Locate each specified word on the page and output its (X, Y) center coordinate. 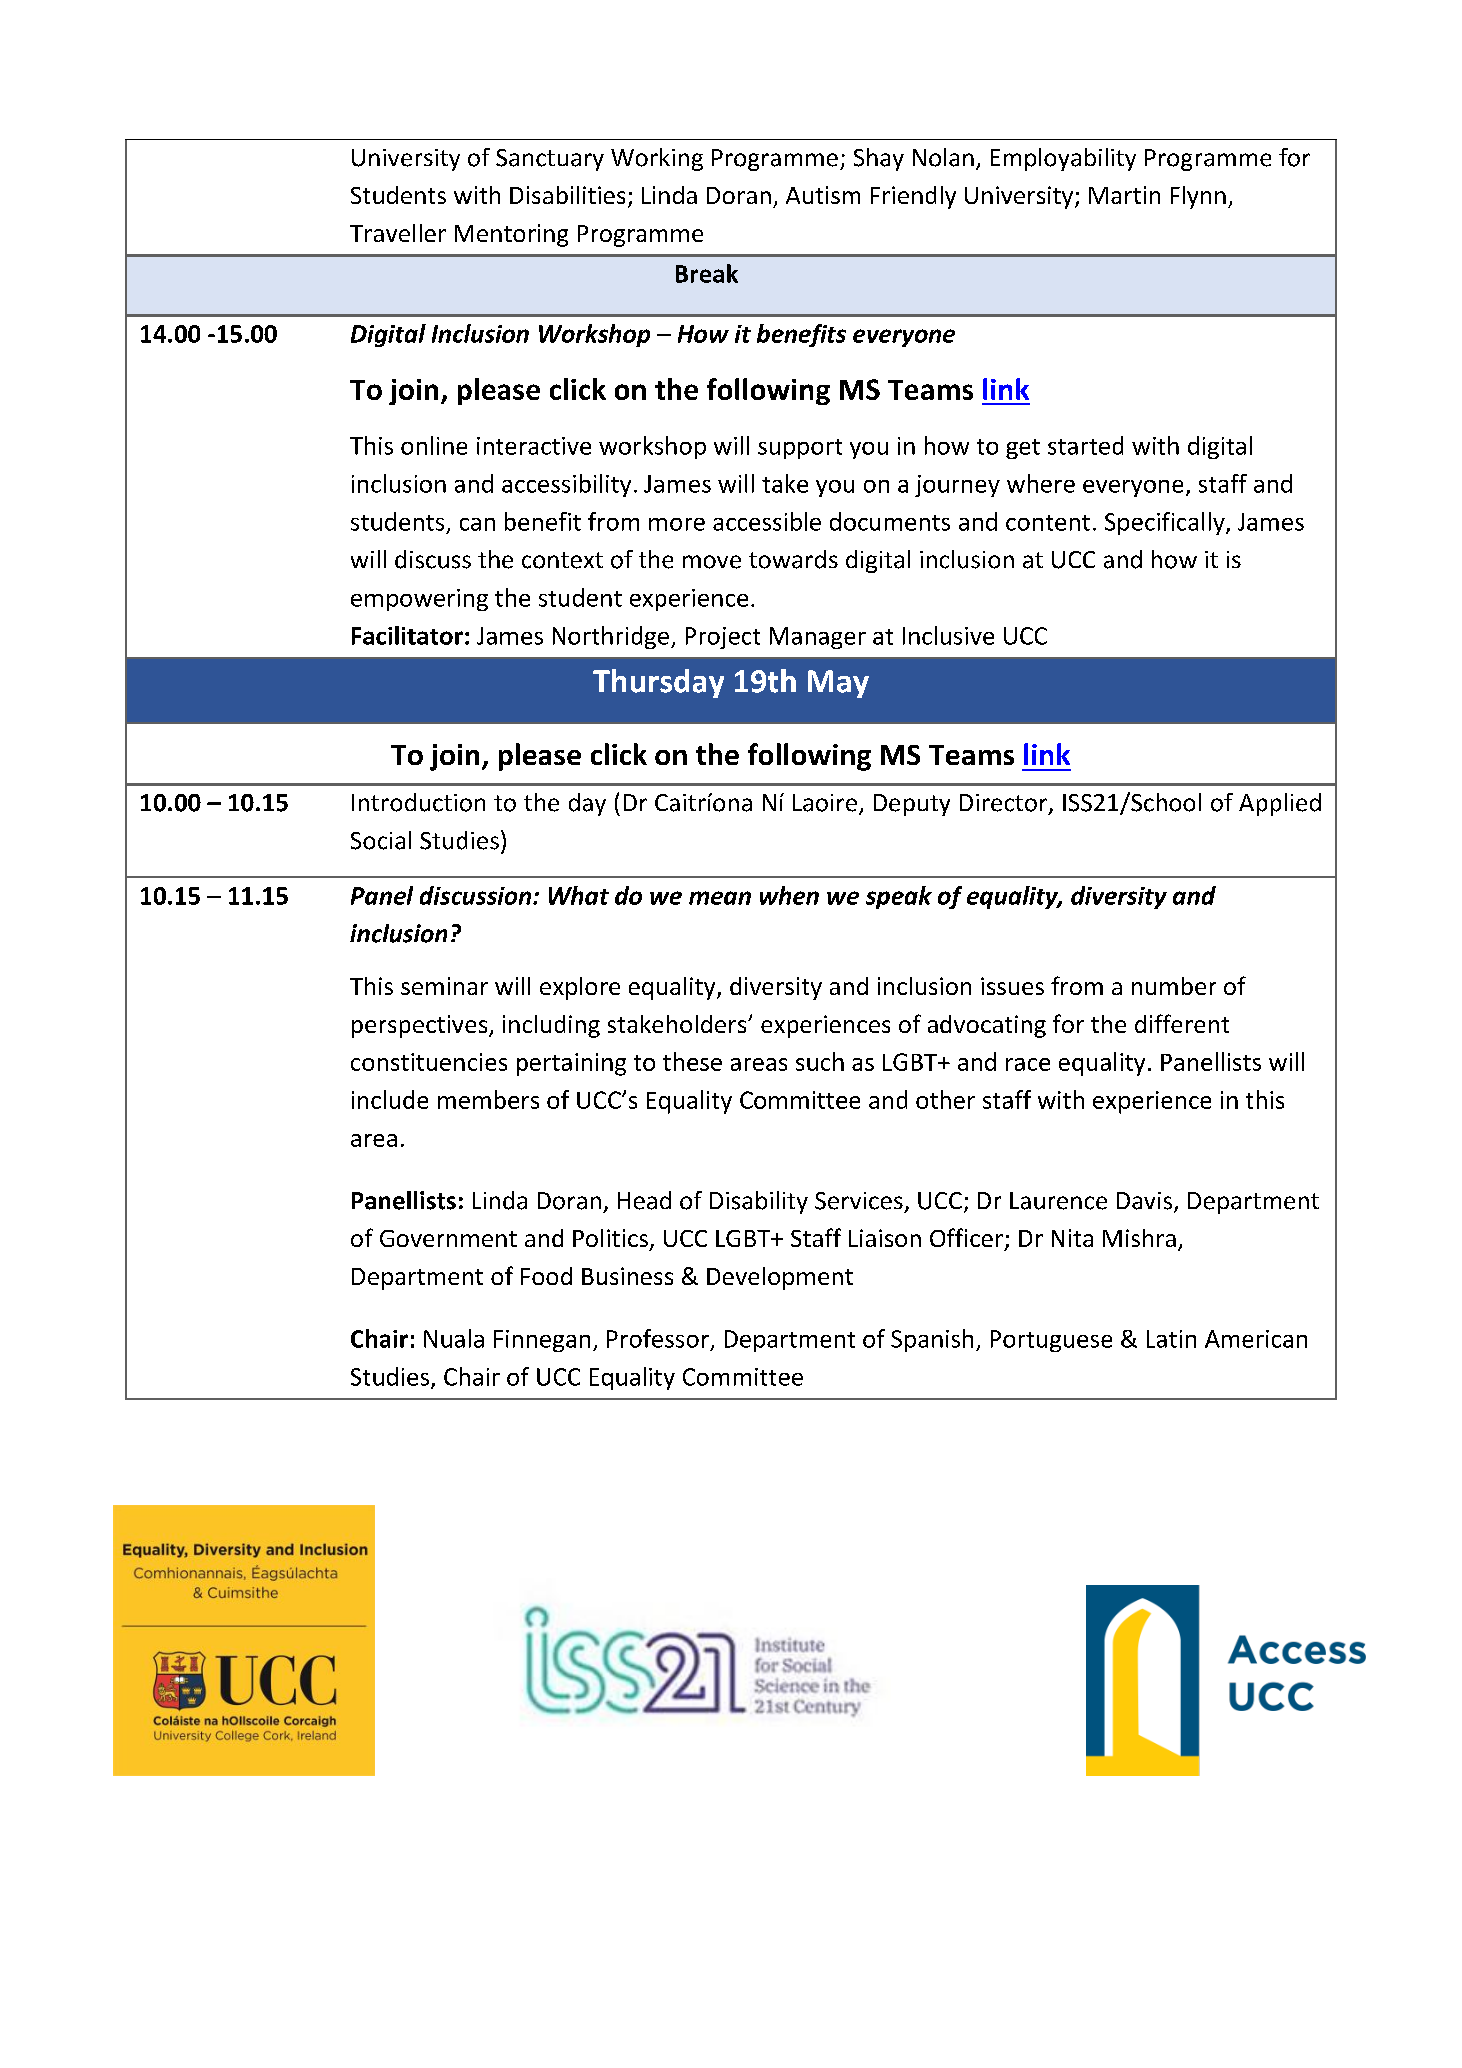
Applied (1280, 804)
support (800, 449)
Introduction (418, 802)
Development (780, 1278)
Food (546, 1276)
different (1182, 1023)
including (551, 1026)
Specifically (1166, 523)
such (820, 1061)
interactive (534, 446)
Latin (1171, 1339)
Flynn (1198, 197)
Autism (823, 195)
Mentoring (511, 235)
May (838, 684)
